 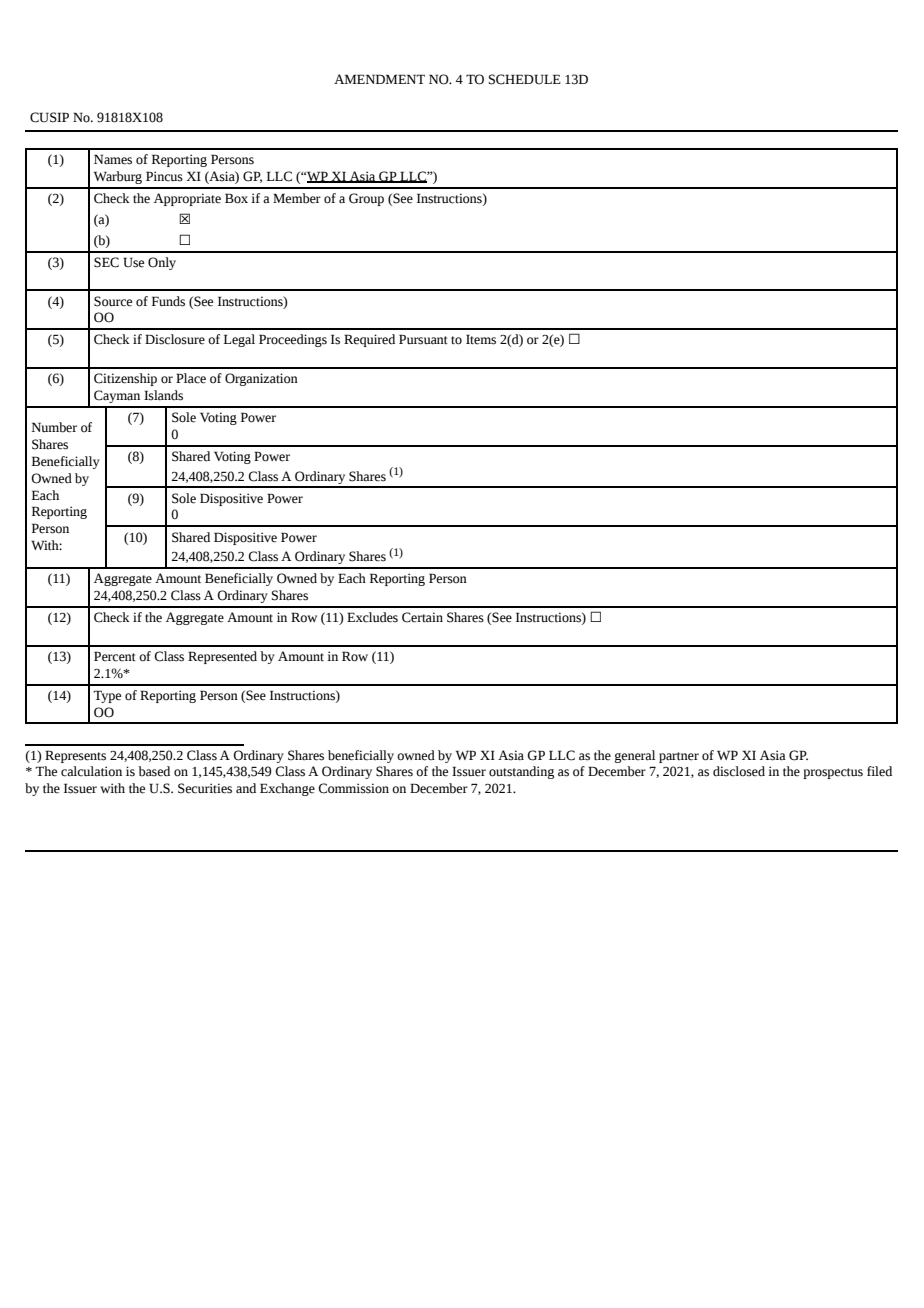 What do you see at coordinates (521, 772) in the image?
I see `outstanding` at bounding box center [521, 772].
